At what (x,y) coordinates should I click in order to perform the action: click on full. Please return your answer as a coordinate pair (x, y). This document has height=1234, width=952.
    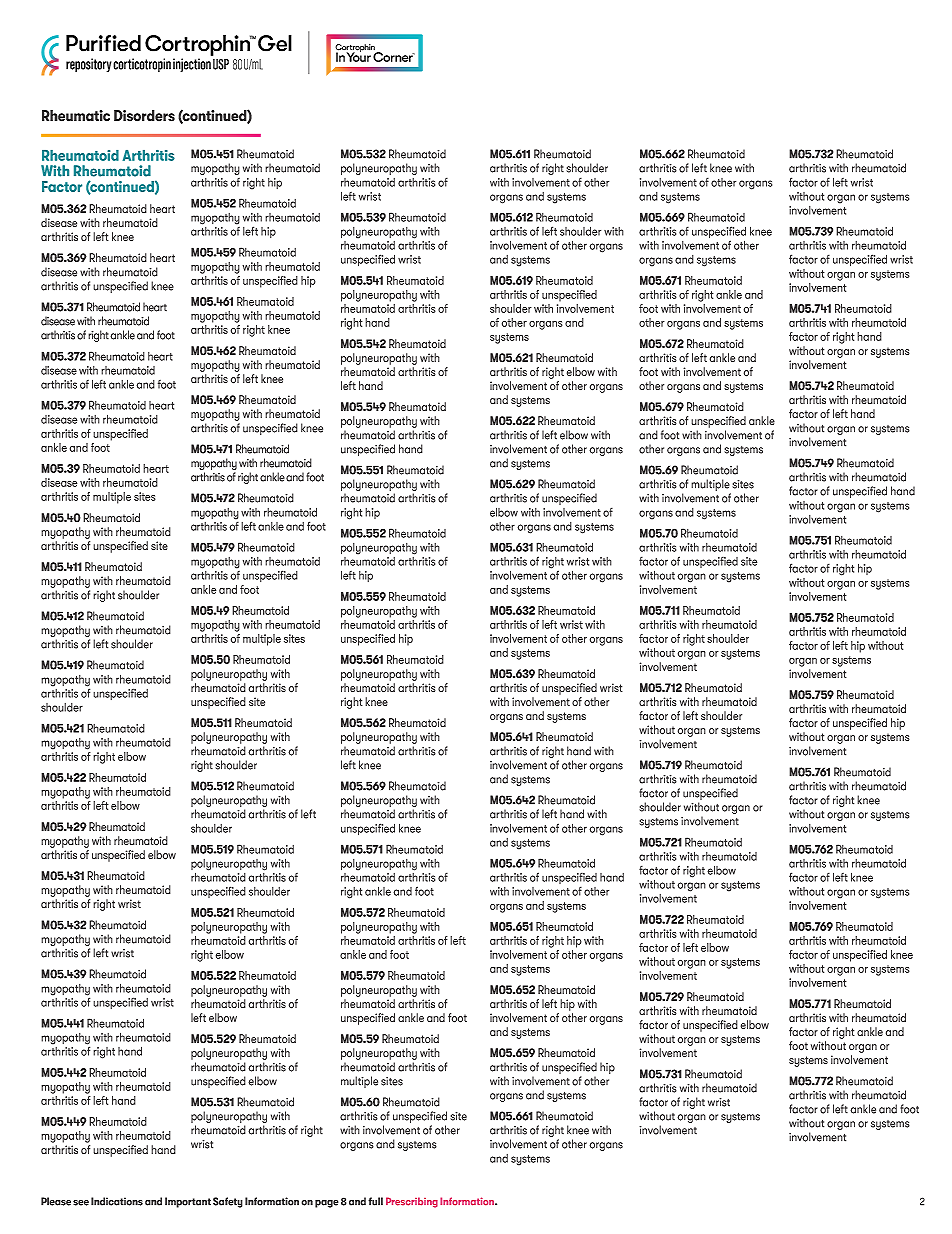
    Looking at the image, I should click on (375, 1201).
